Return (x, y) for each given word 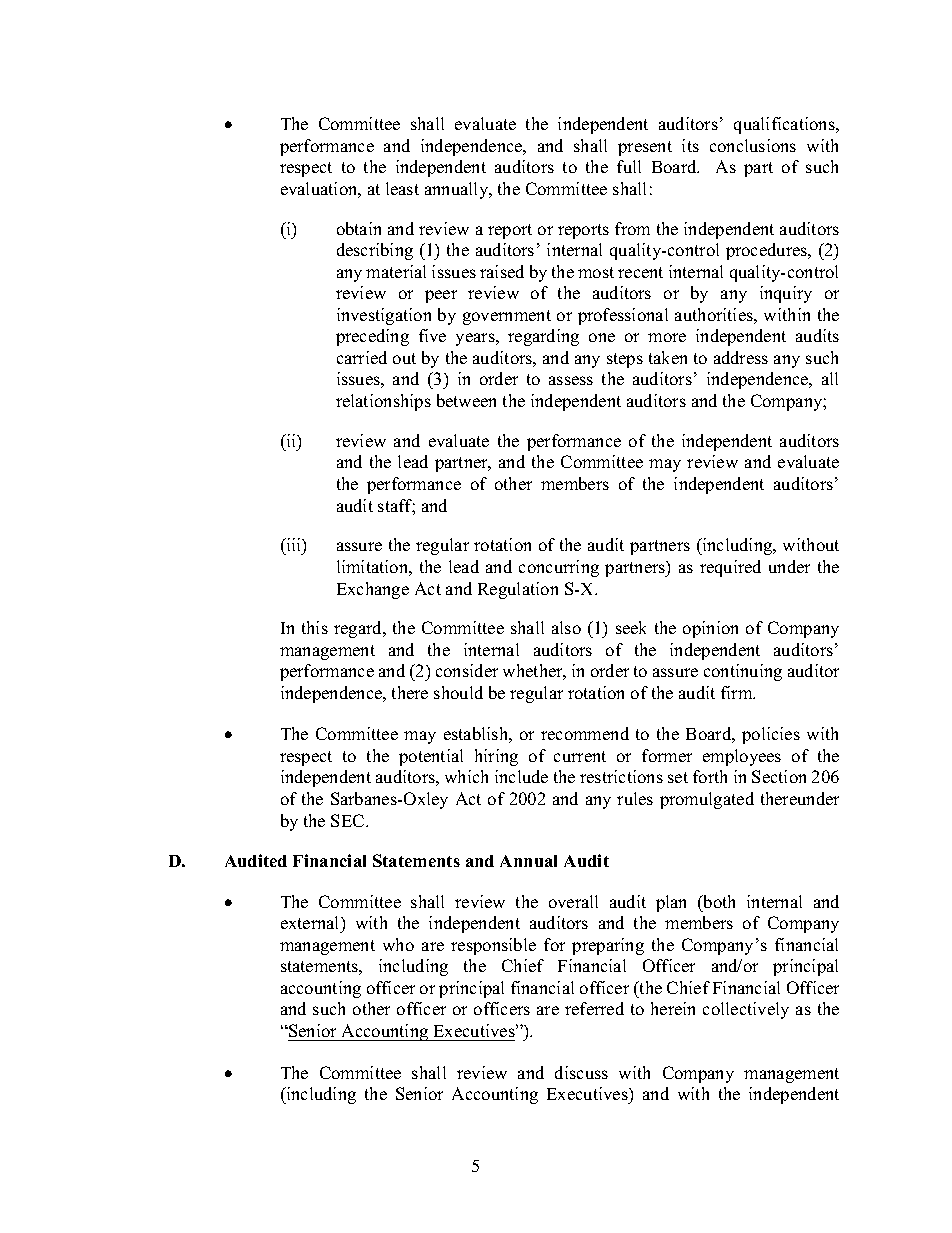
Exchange (373, 590)
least (402, 188)
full (629, 166)
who (398, 944)
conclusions (753, 145)
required (730, 568)
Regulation (518, 590)
